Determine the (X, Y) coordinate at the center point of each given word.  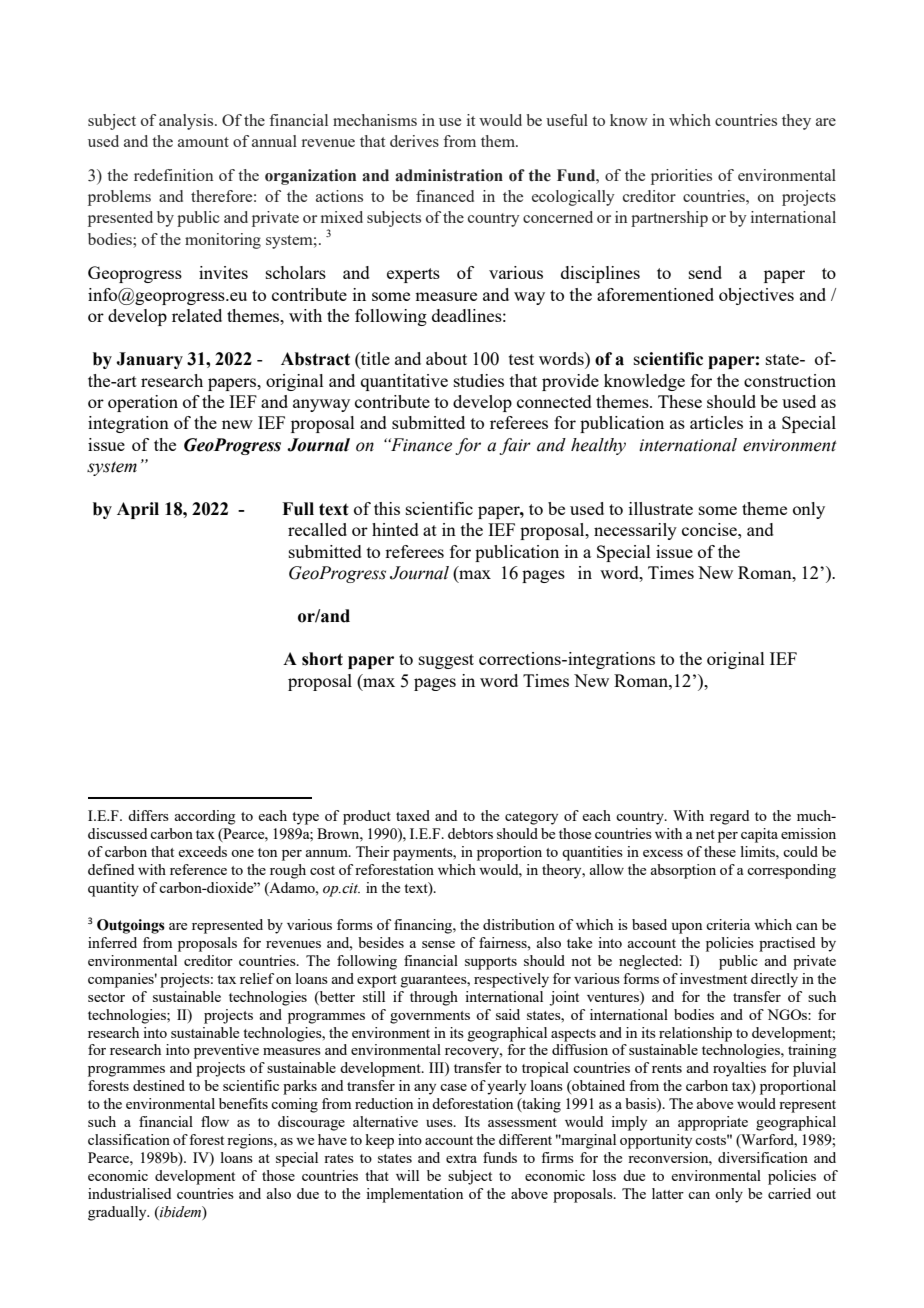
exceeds (202, 851)
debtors (470, 833)
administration (449, 175)
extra (461, 1158)
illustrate (661, 508)
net (705, 834)
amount (203, 142)
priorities (681, 177)
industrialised (129, 1193)
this (387, 508)
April (138, 510)
